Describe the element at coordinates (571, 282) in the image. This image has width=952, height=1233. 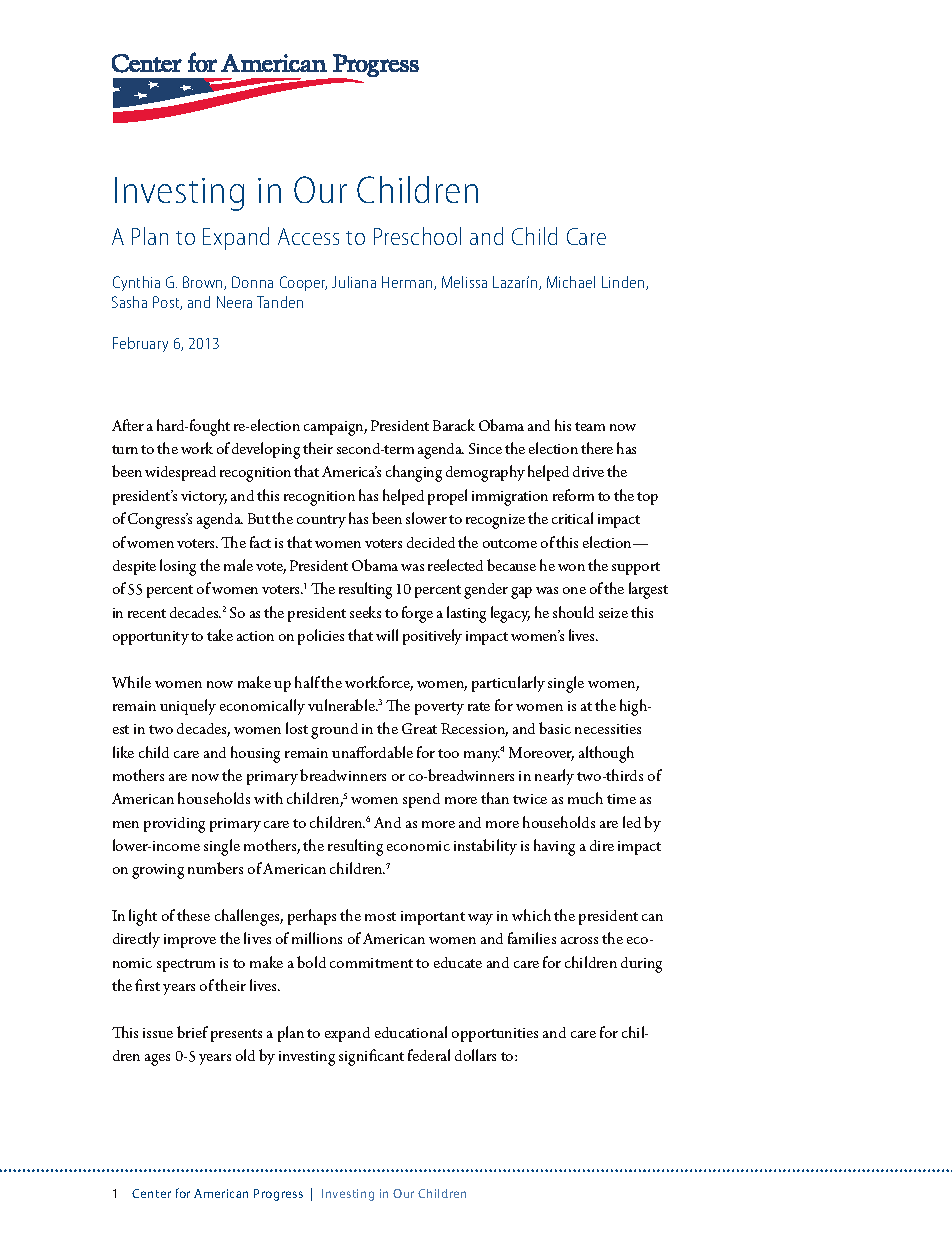
I see `Michael` at that location.
